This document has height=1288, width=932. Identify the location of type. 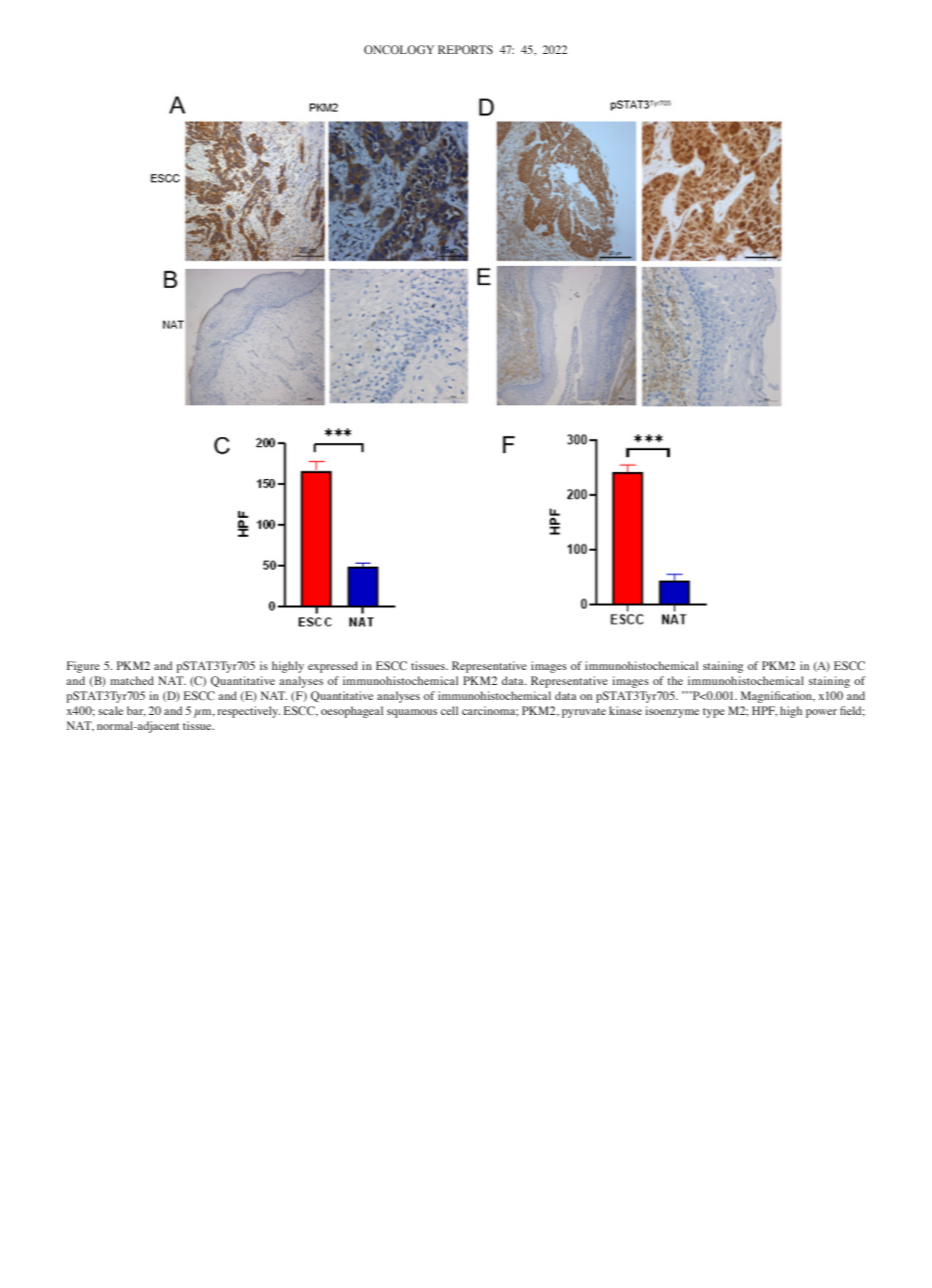
(714, 713).
